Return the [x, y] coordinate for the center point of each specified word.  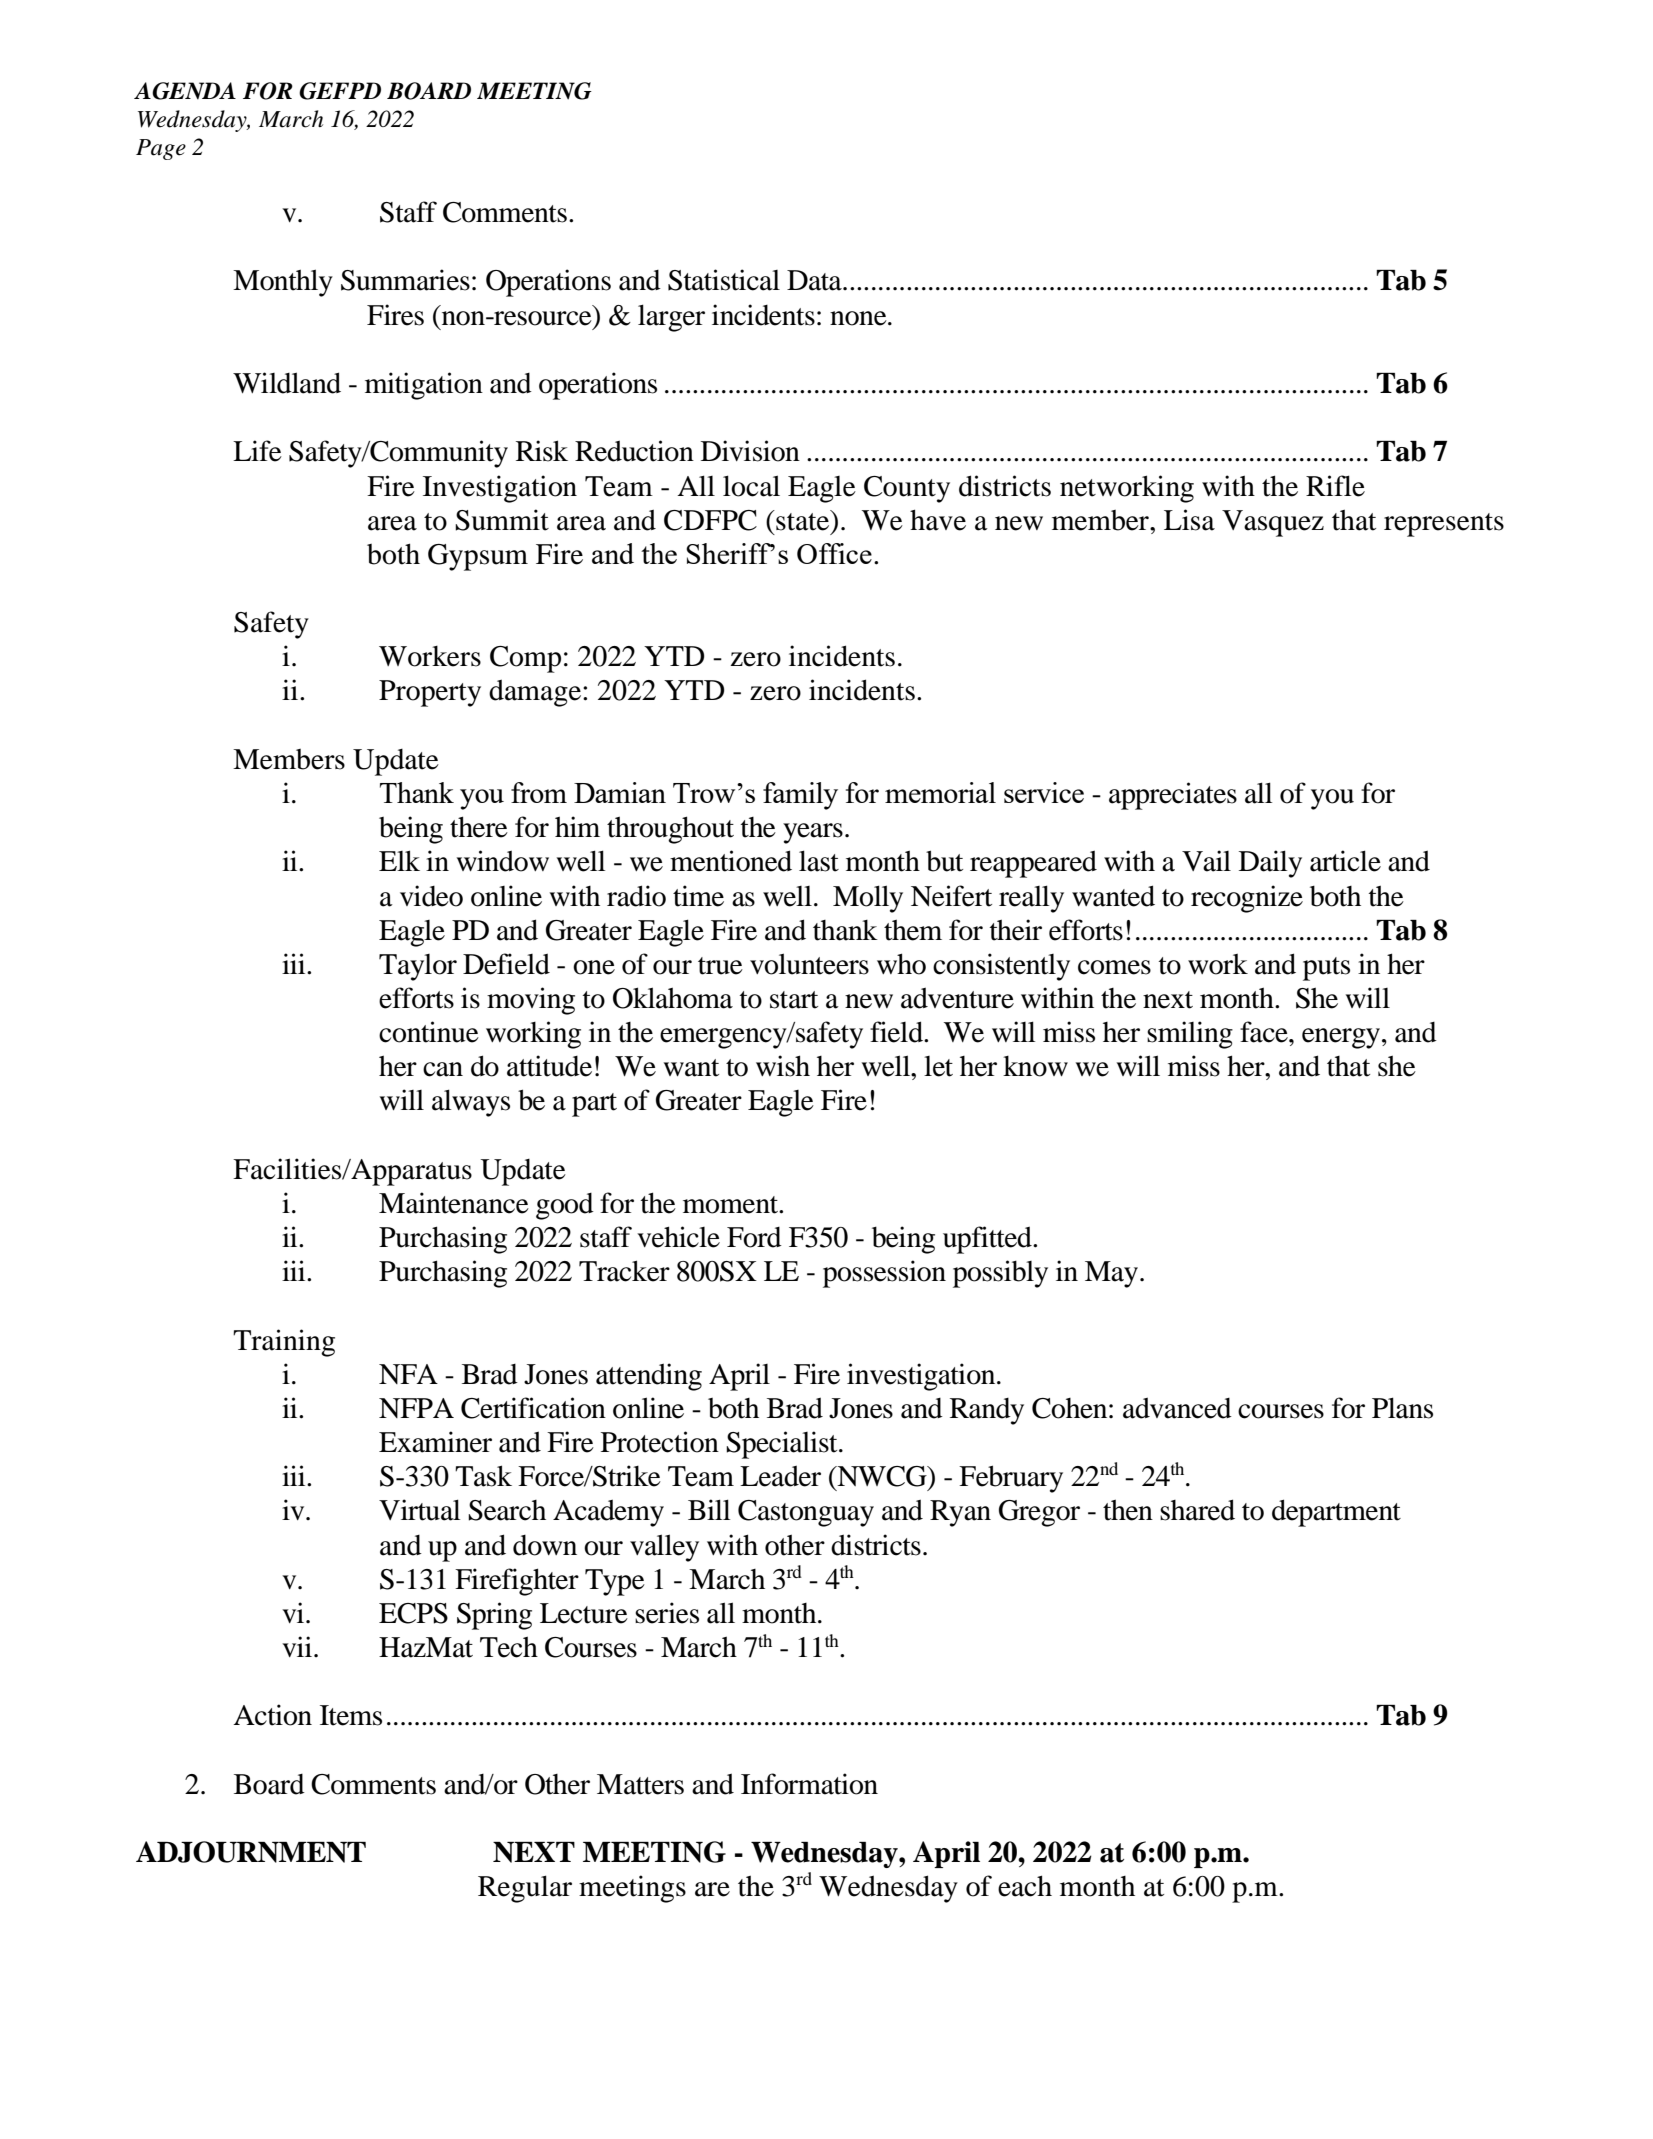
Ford [754, 1237]
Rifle [1335, 486]
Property [430, 693]
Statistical [724, 280]
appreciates [1173, 796]
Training [284, 1343]
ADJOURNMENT [251, 1852]
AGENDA [185, 91]
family [800, 796]
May [1113, 1274]
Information [809, 1784]
